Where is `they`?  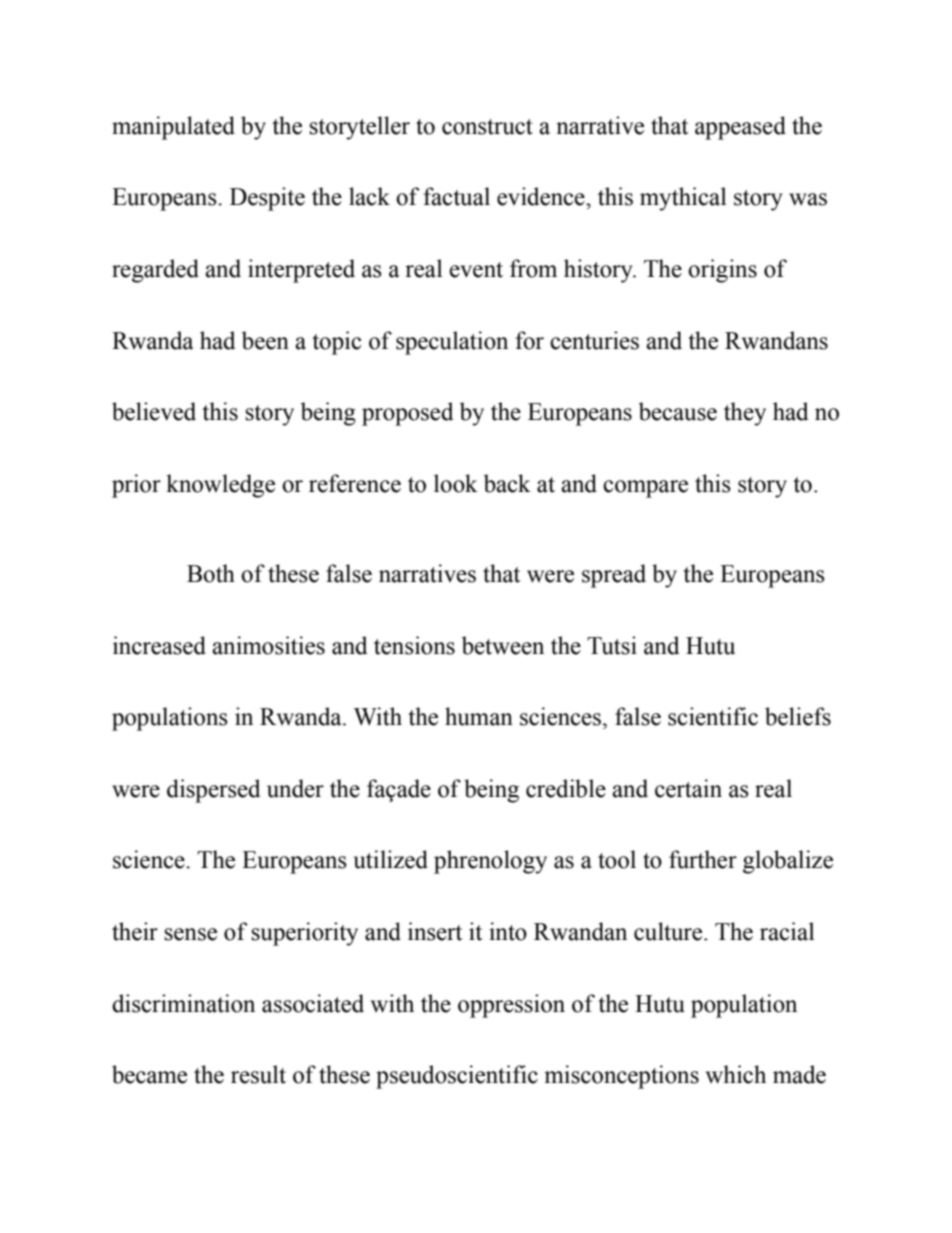
they is located at coordinates (745, 414).
